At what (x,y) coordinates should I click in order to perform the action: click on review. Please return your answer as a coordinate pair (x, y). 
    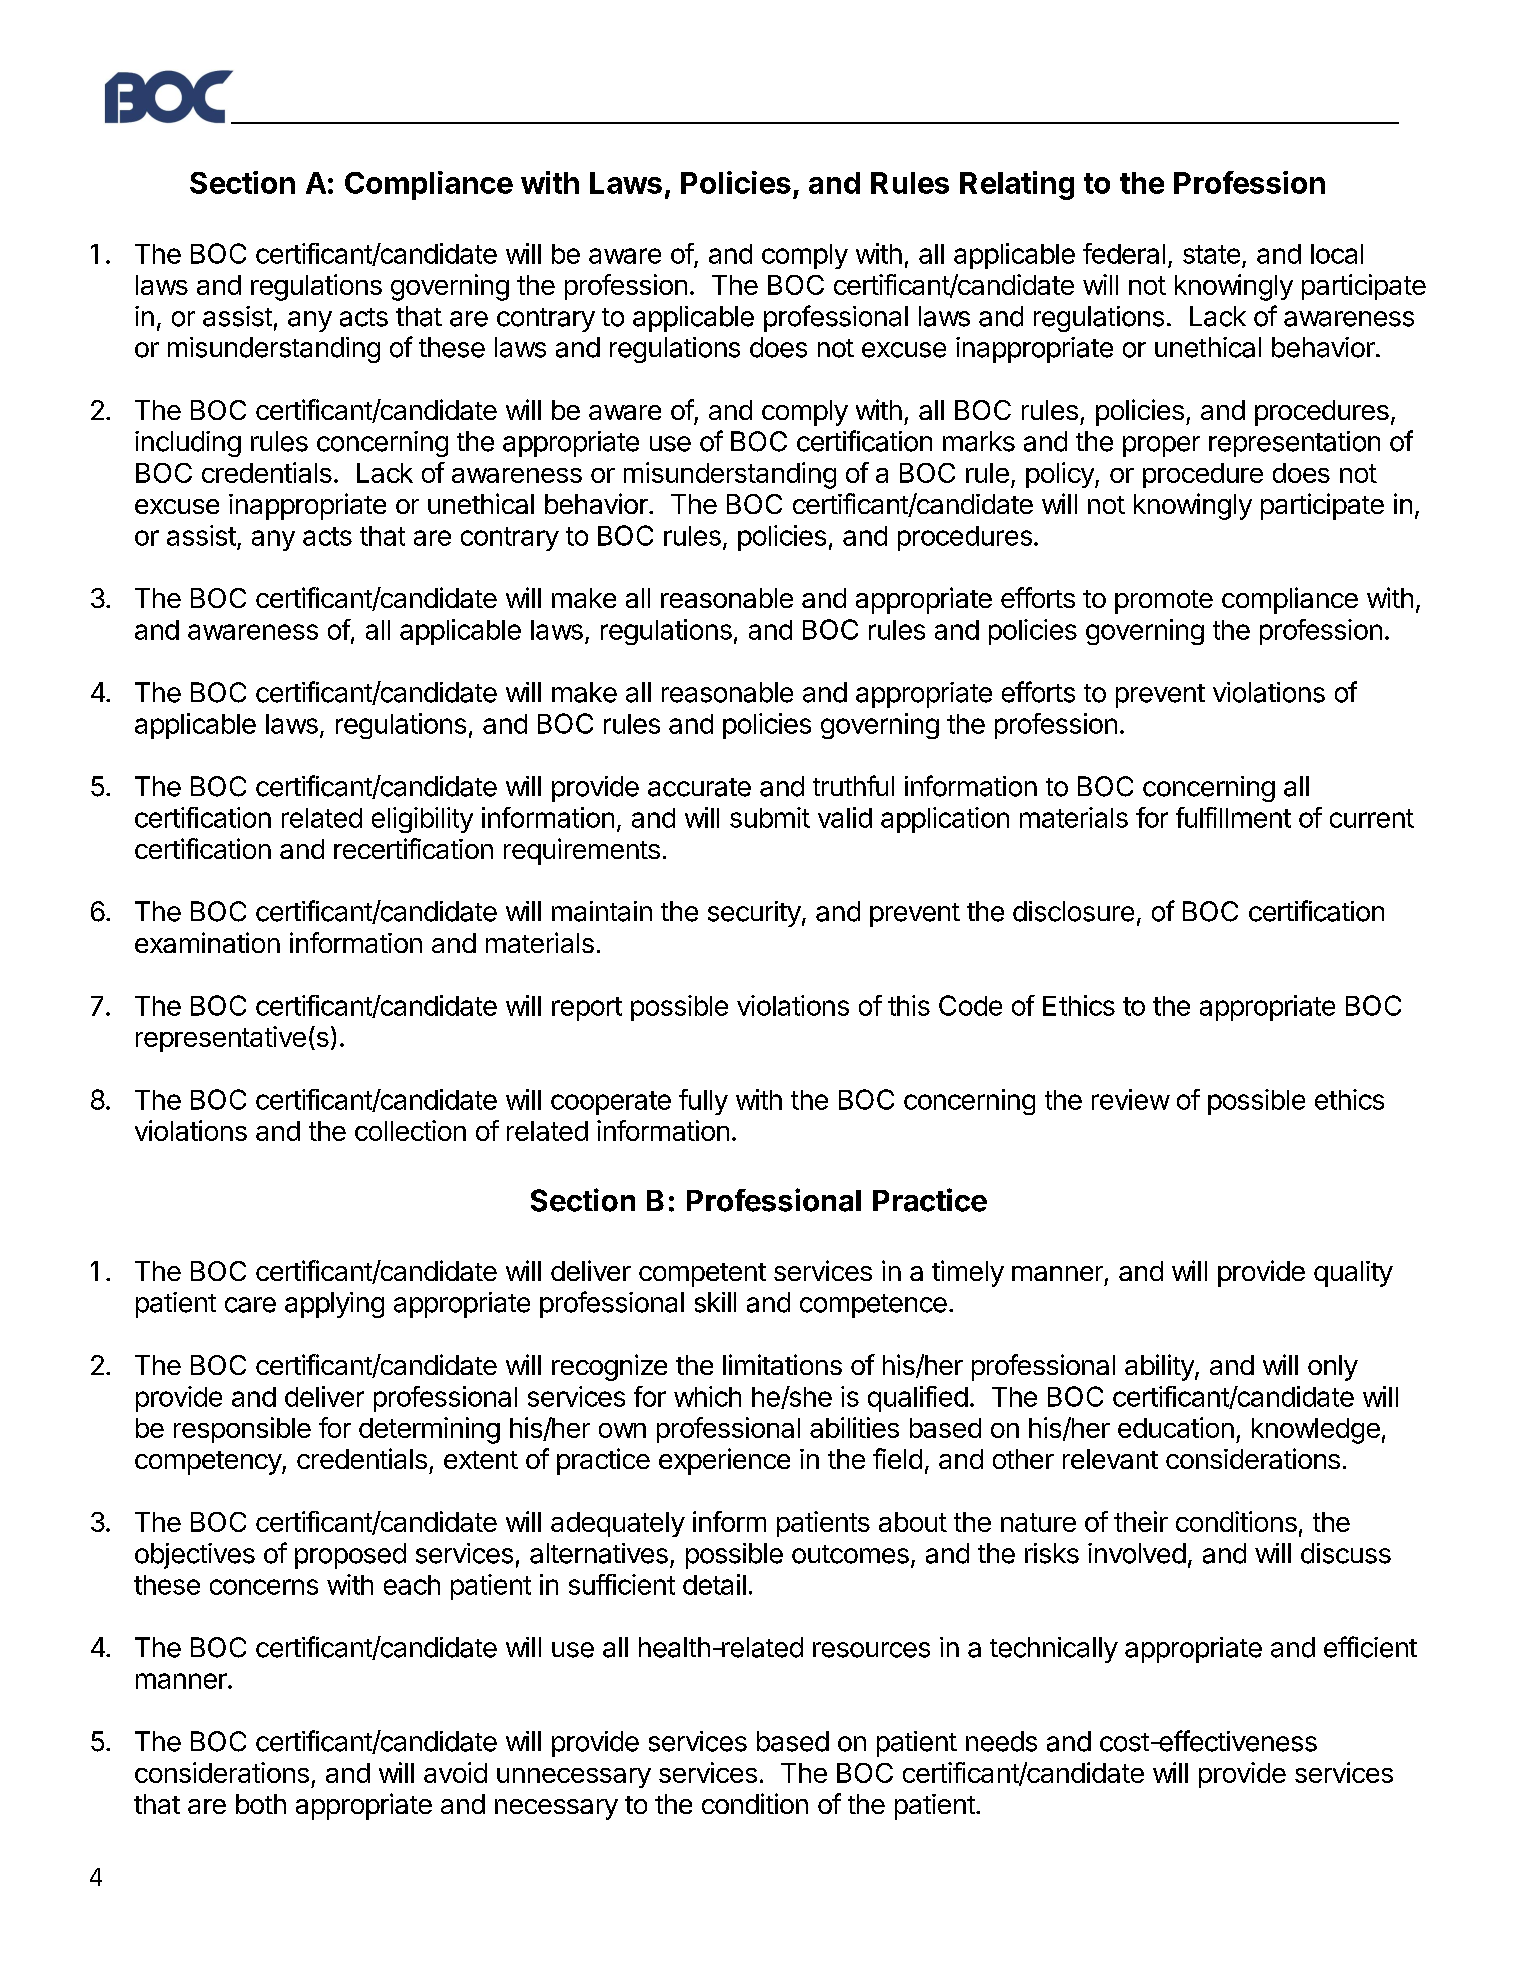
    Looking at the image, I should click on (1131, 1099).
